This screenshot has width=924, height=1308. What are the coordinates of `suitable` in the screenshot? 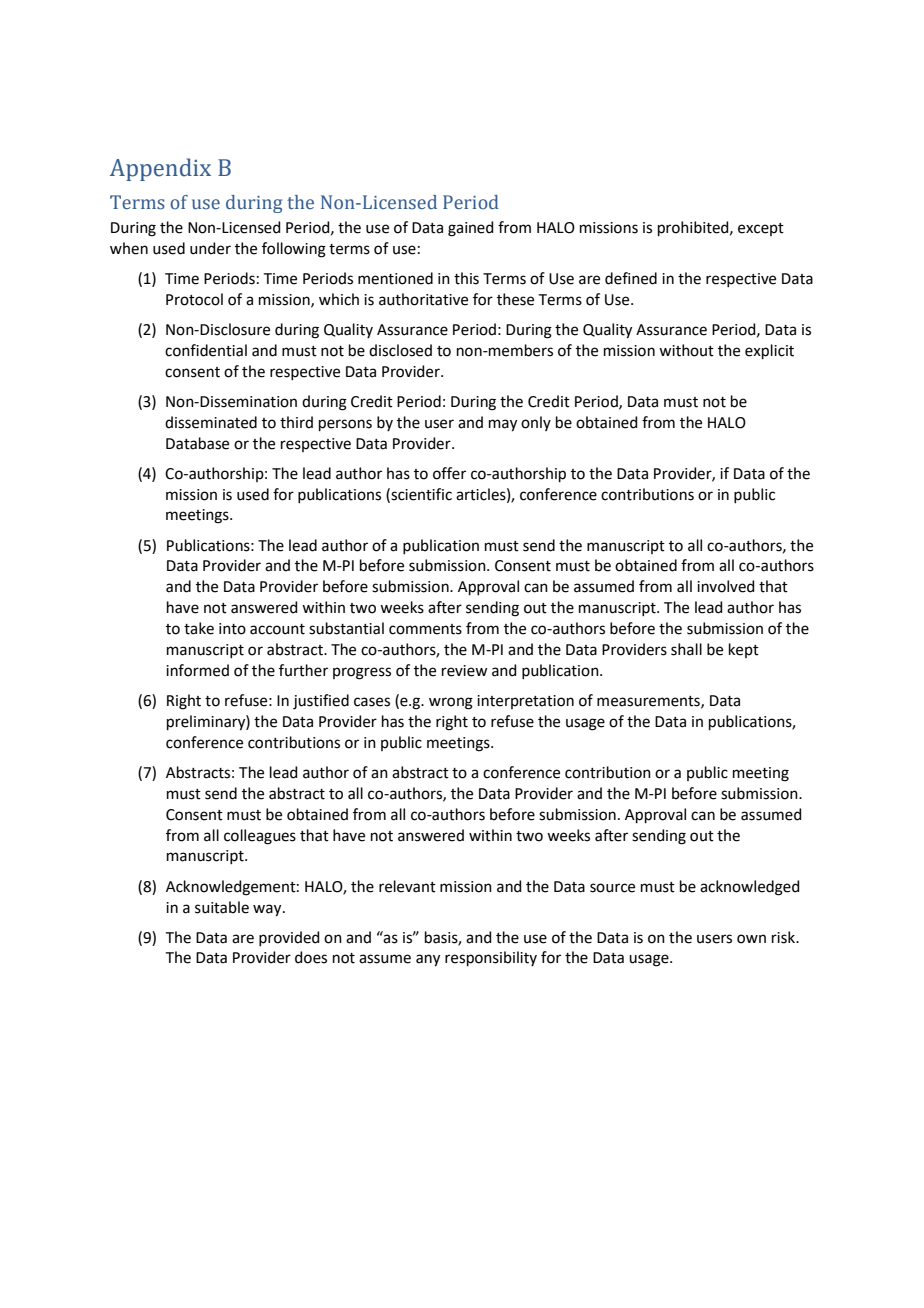 It's located at (222, 907).
